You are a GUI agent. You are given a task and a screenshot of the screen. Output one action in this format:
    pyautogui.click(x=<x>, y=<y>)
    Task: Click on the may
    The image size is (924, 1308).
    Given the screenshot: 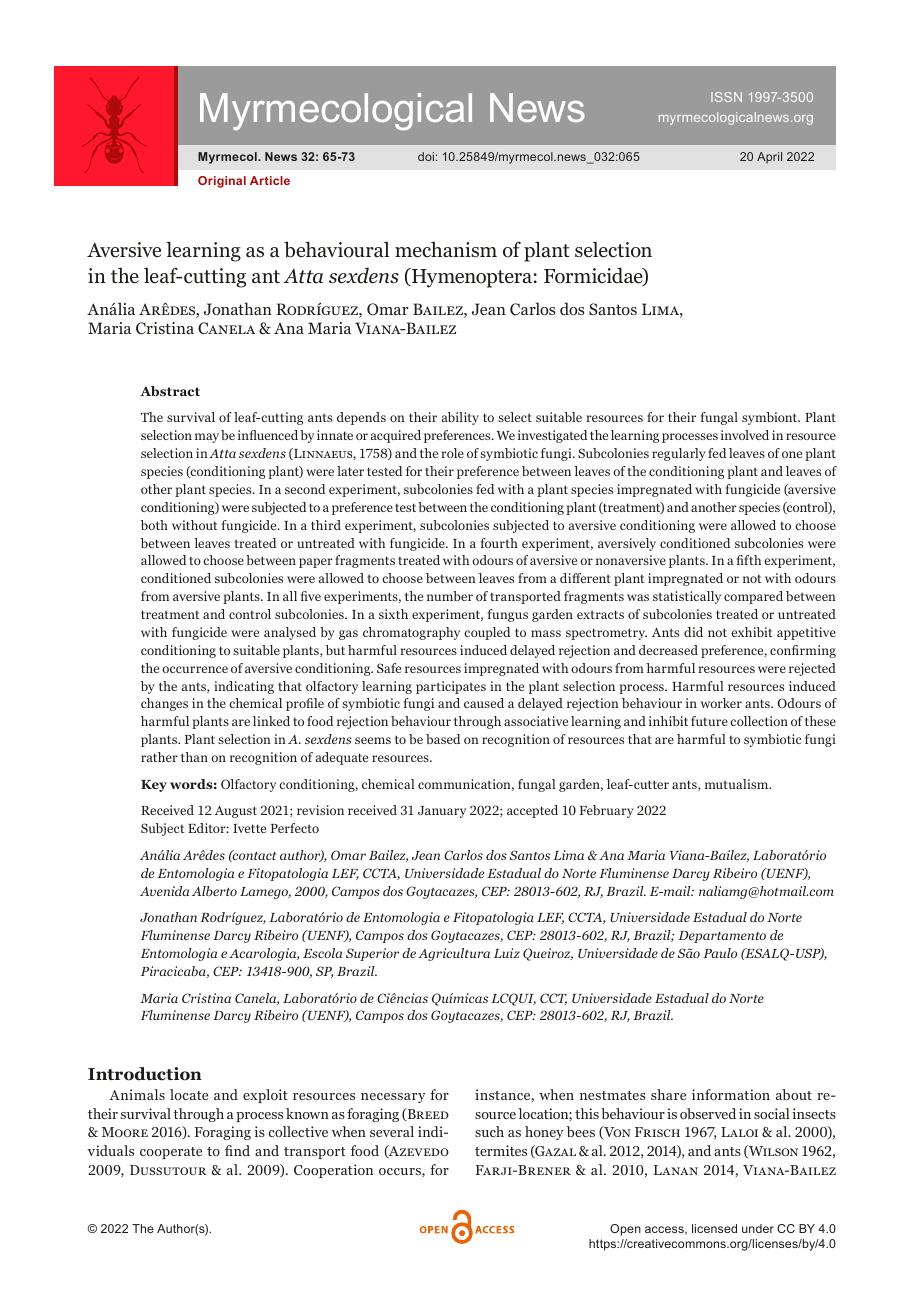 What is the action you would take?
    pyautogui.click(x=207, y=438)
